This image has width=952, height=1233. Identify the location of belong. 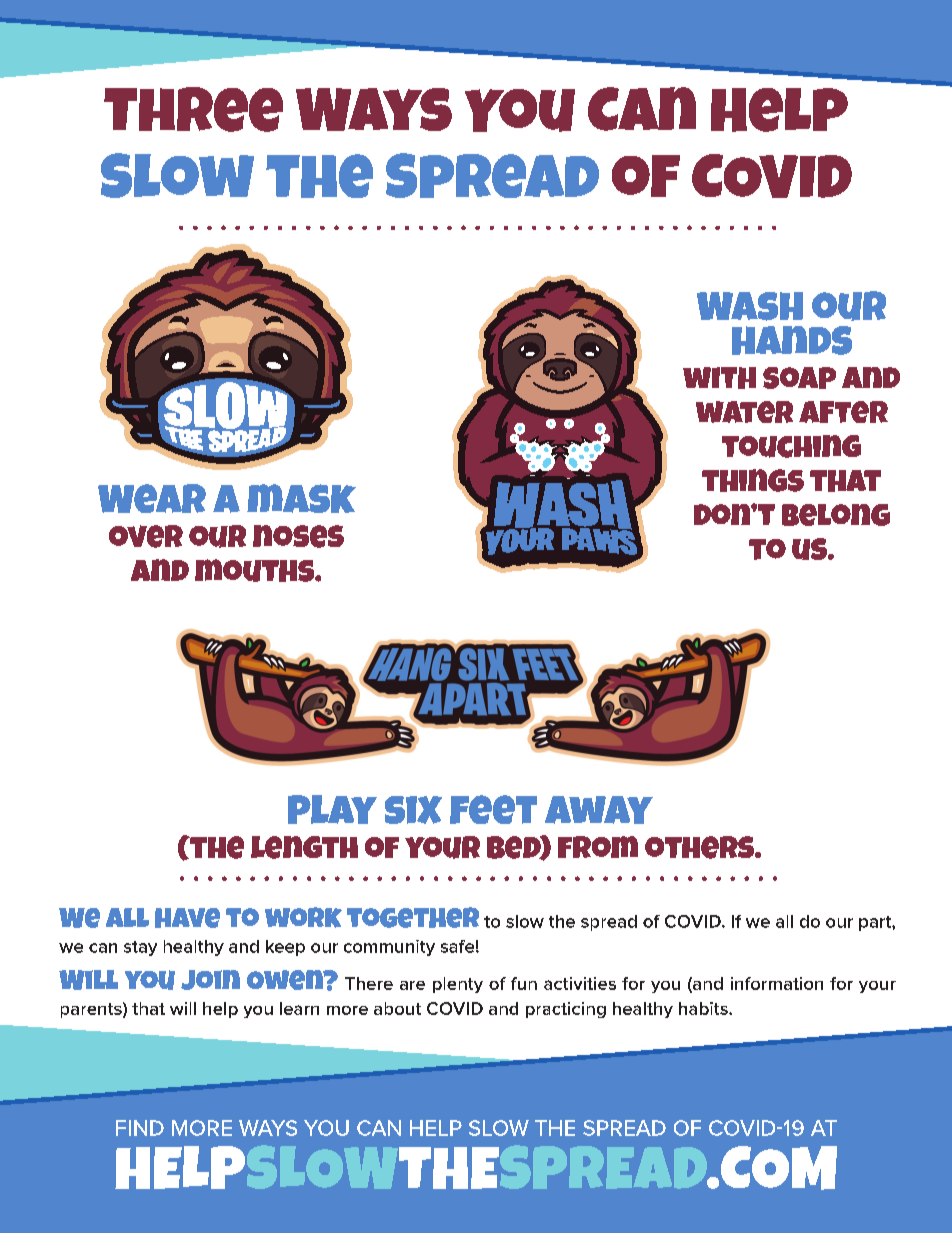
(836, 515).
